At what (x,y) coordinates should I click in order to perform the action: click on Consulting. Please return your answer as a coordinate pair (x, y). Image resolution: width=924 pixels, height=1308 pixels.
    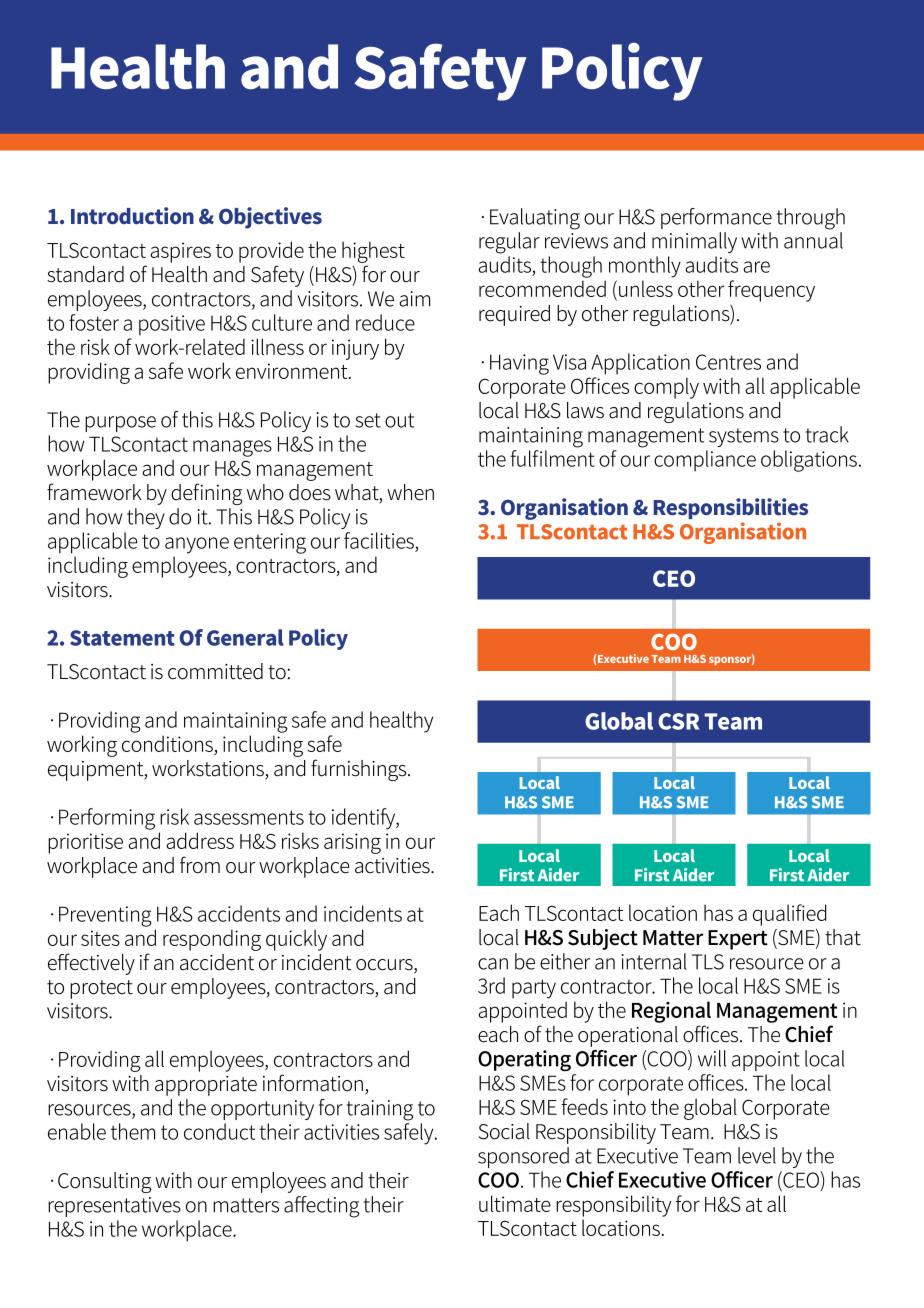
    Looking at the image, I should click on (104, 1182).
